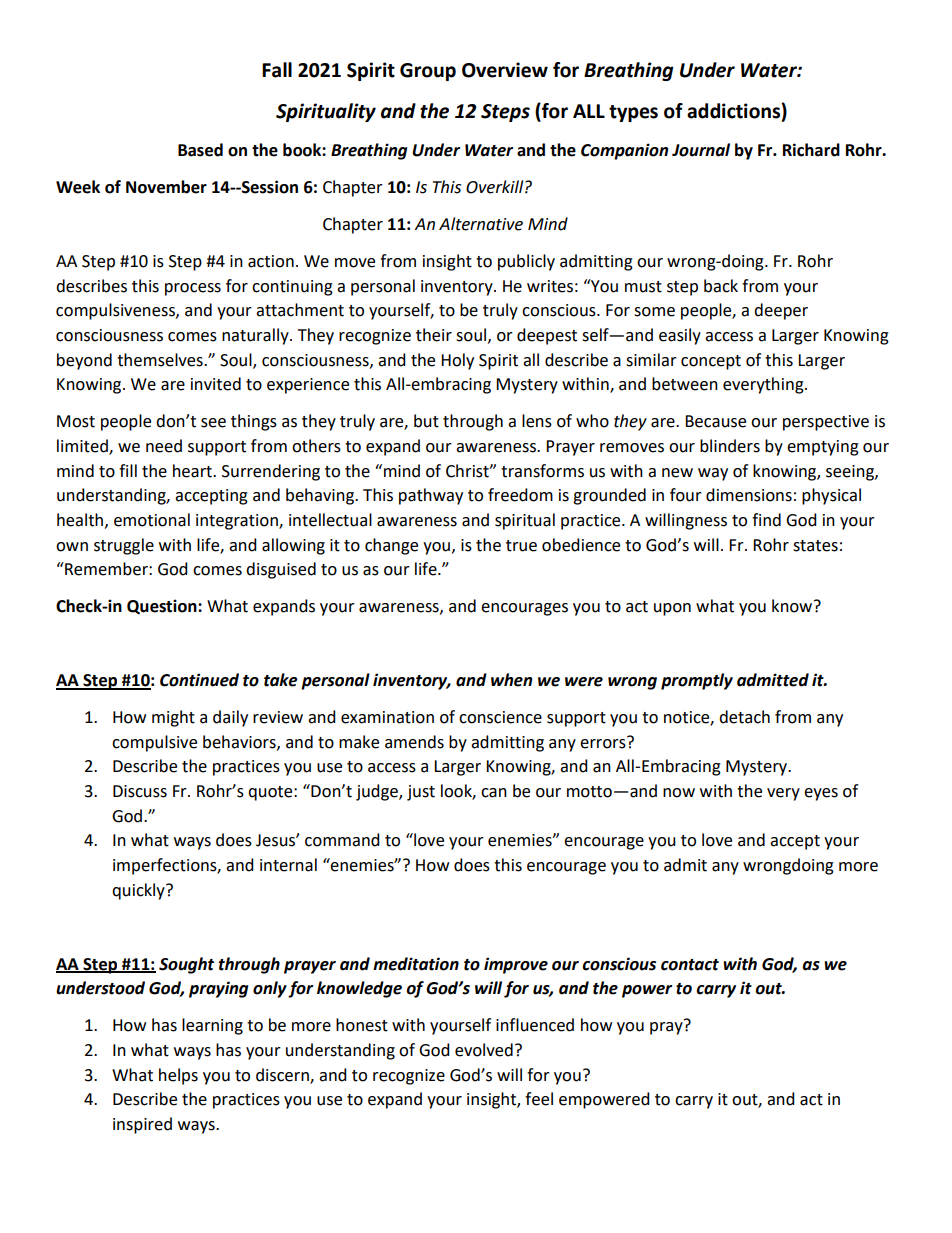 The width and height of the screenshot is (952, 1233). What do you see at coordinates (690, 965) in the screenshot?
I see `contact` at bounding box center [690, 965].
